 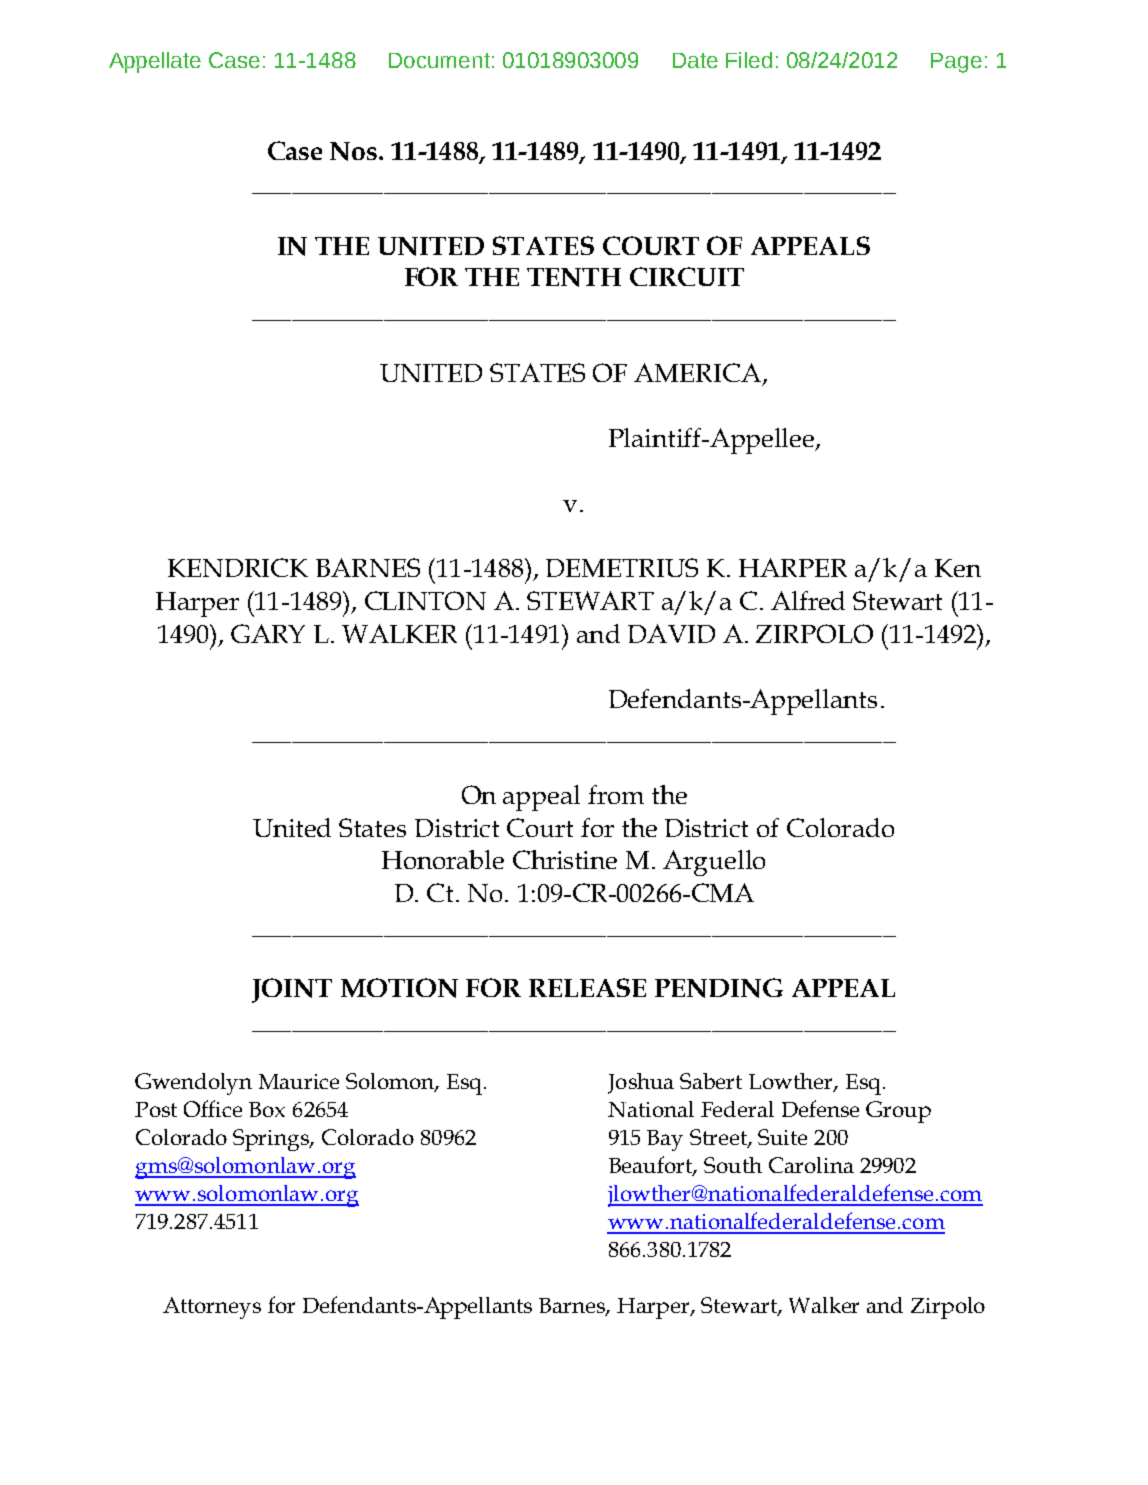 I want to click on Attorneys, so click(x=212, y=1308).
